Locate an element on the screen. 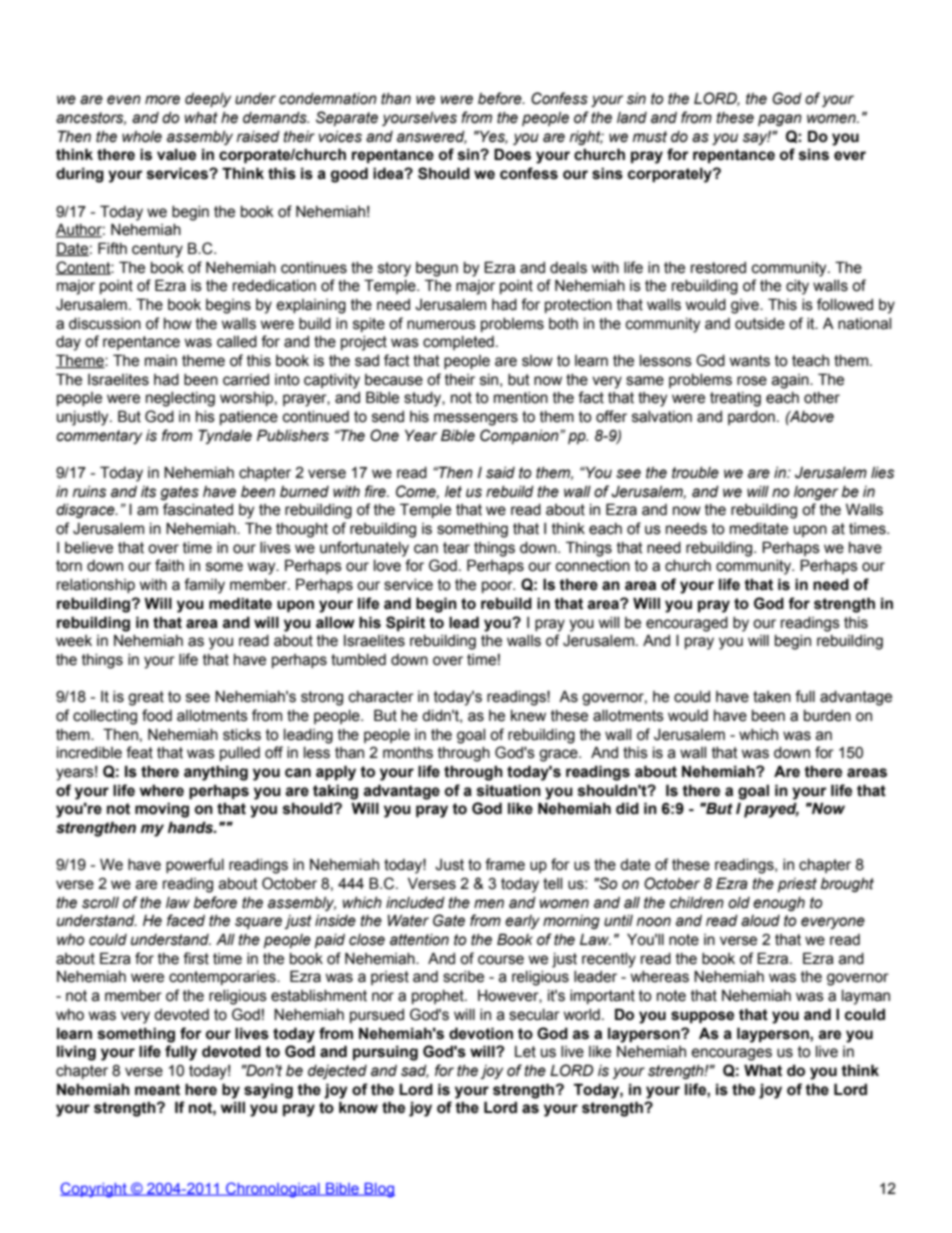  again is located at coordinates (791, 381).
